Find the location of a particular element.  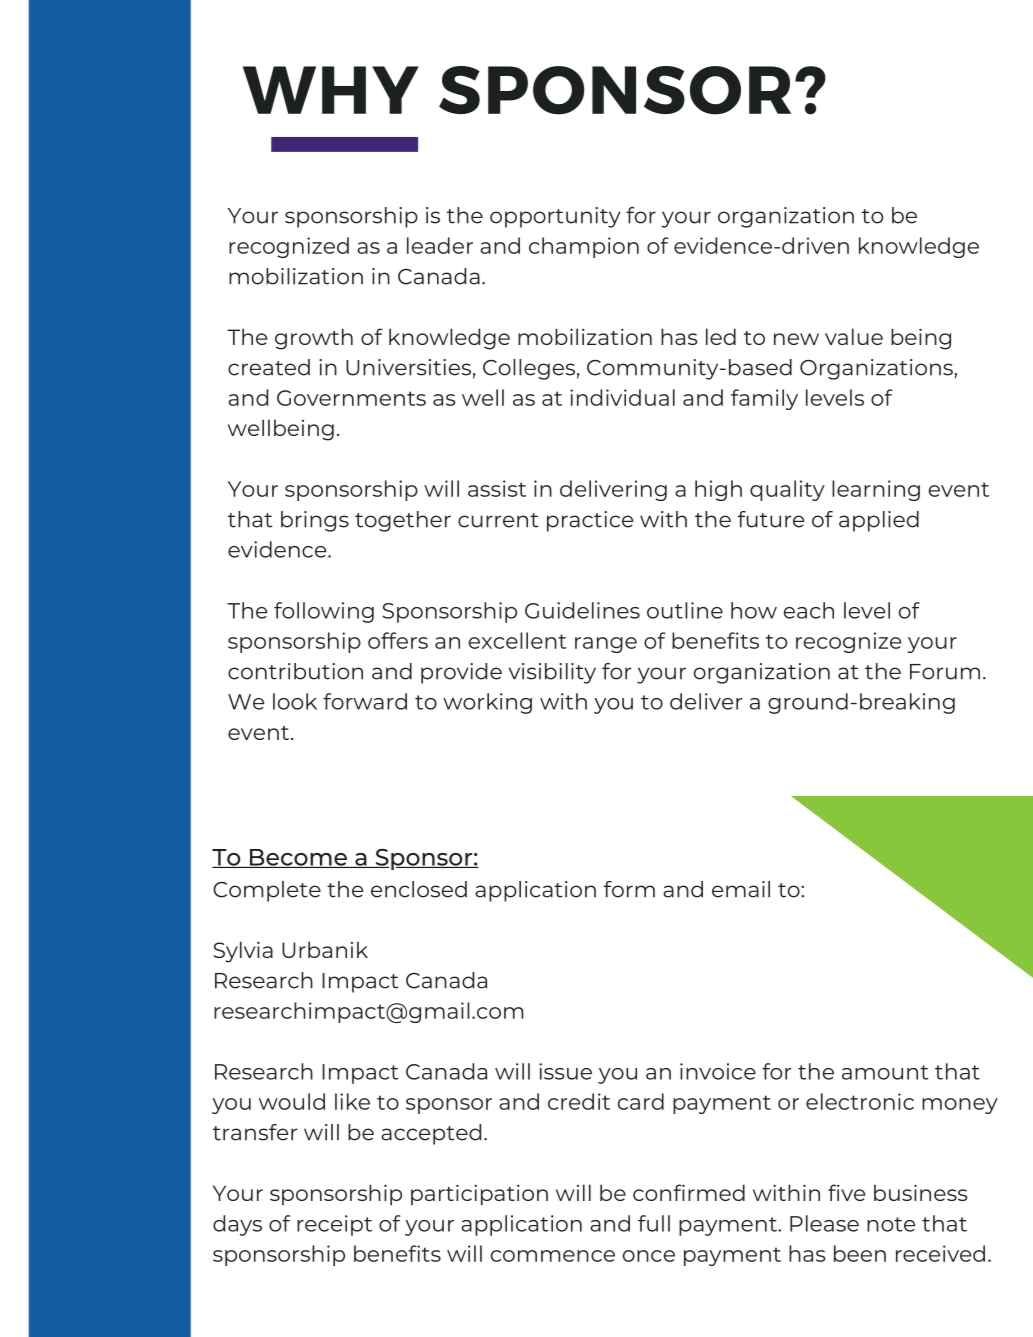

full is located at coordinates (654, 1223).
